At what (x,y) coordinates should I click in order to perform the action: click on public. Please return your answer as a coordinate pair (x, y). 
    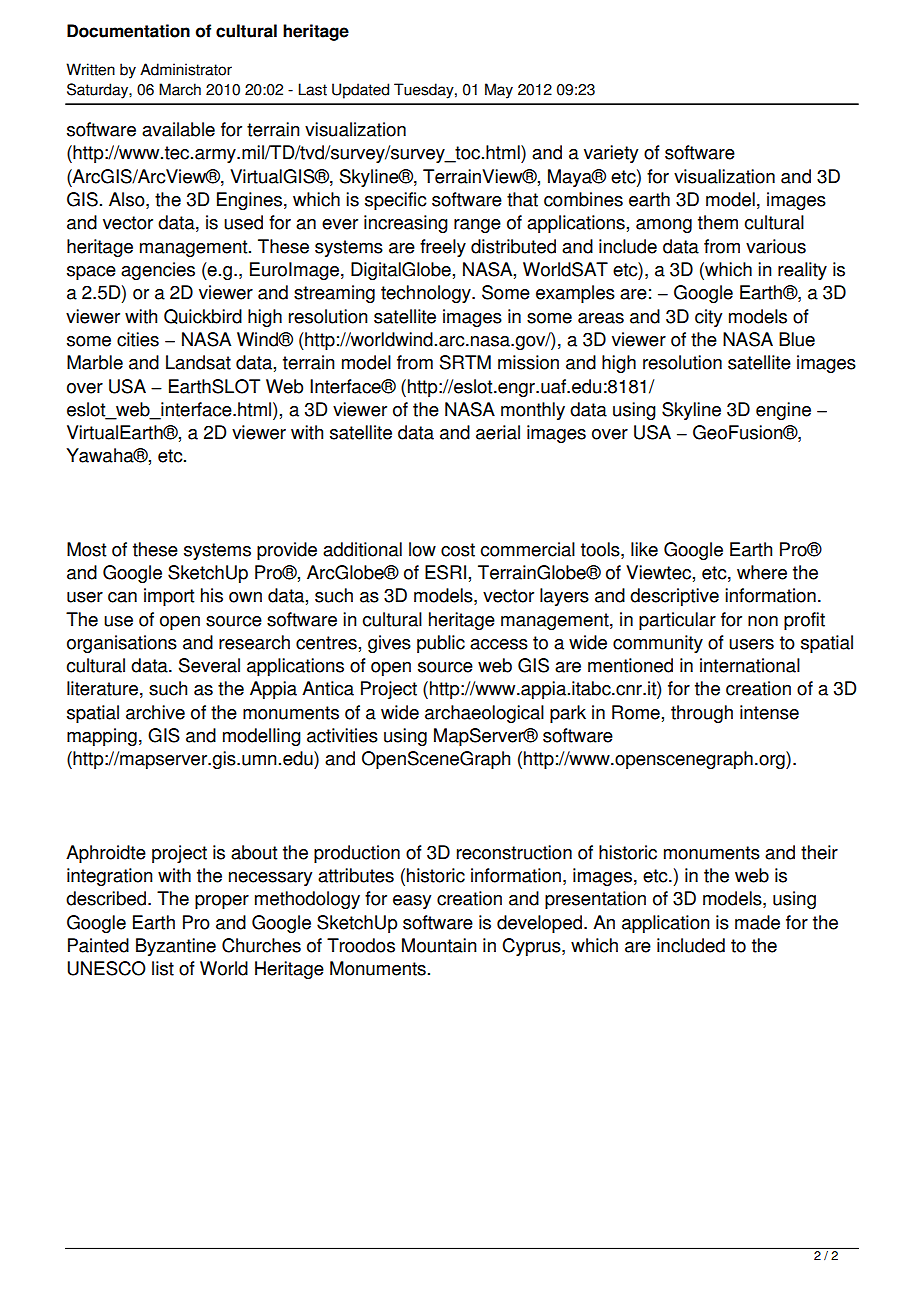
    Looking at the image, I should click on (441, 644).
